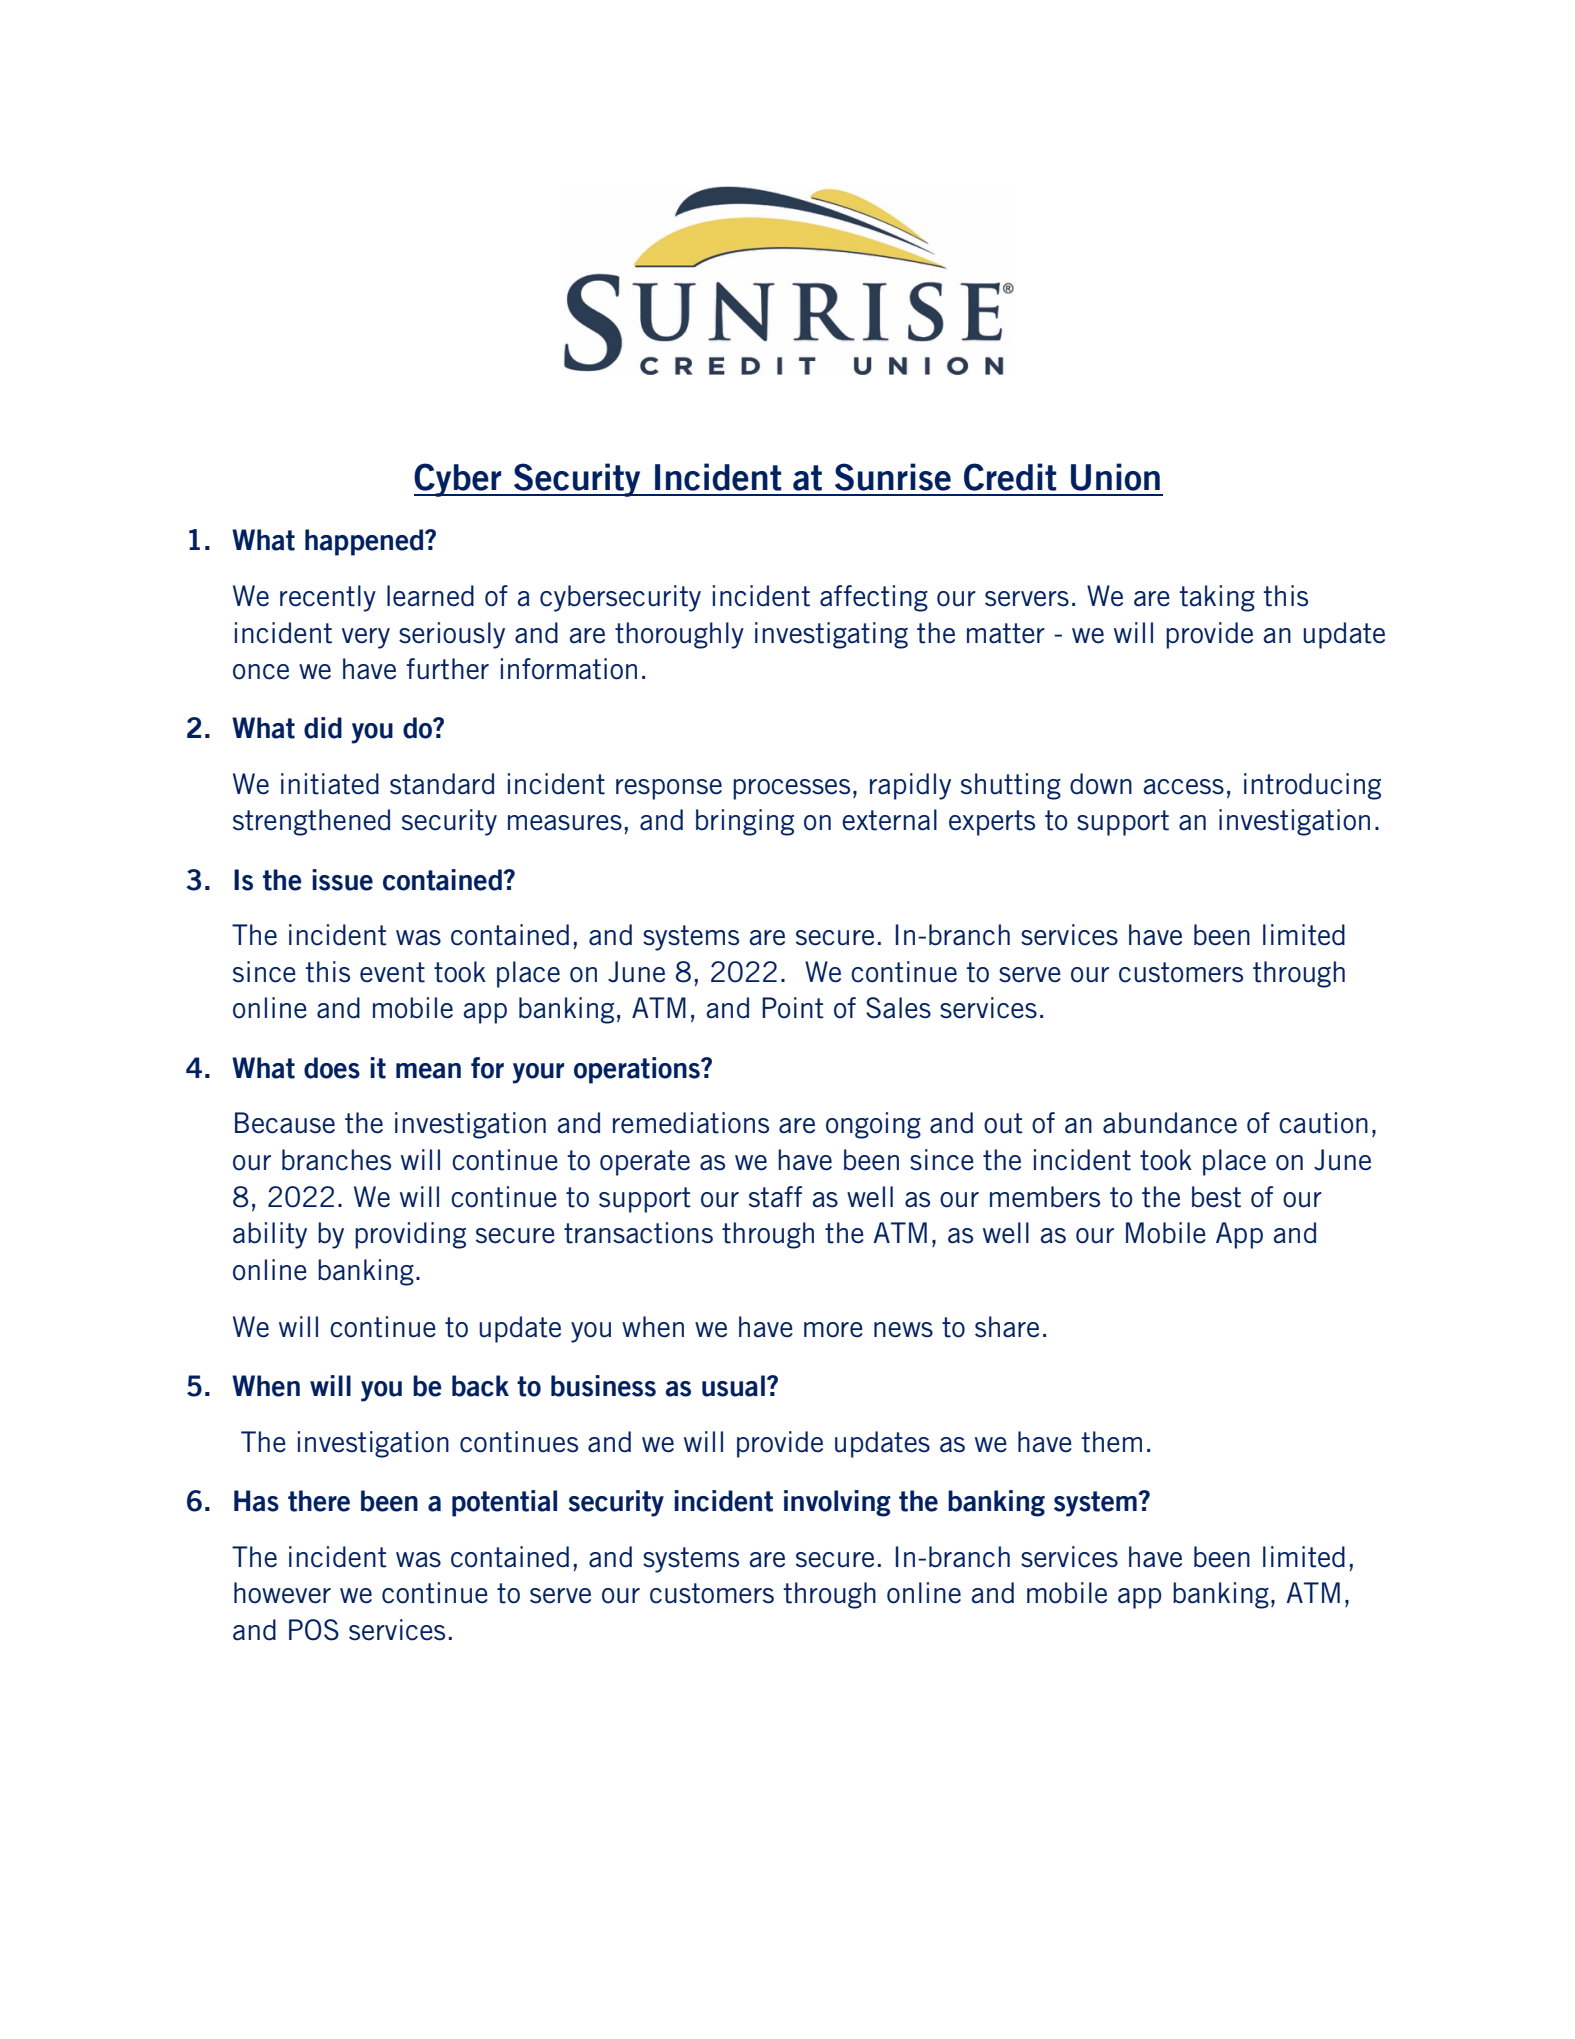 Image resolution: width=1575 pixels, height=2039 pixels. What do you see at coordinates (745, 822) in the screenshot?
I see `bringing` at bounding box center [745, 822].
